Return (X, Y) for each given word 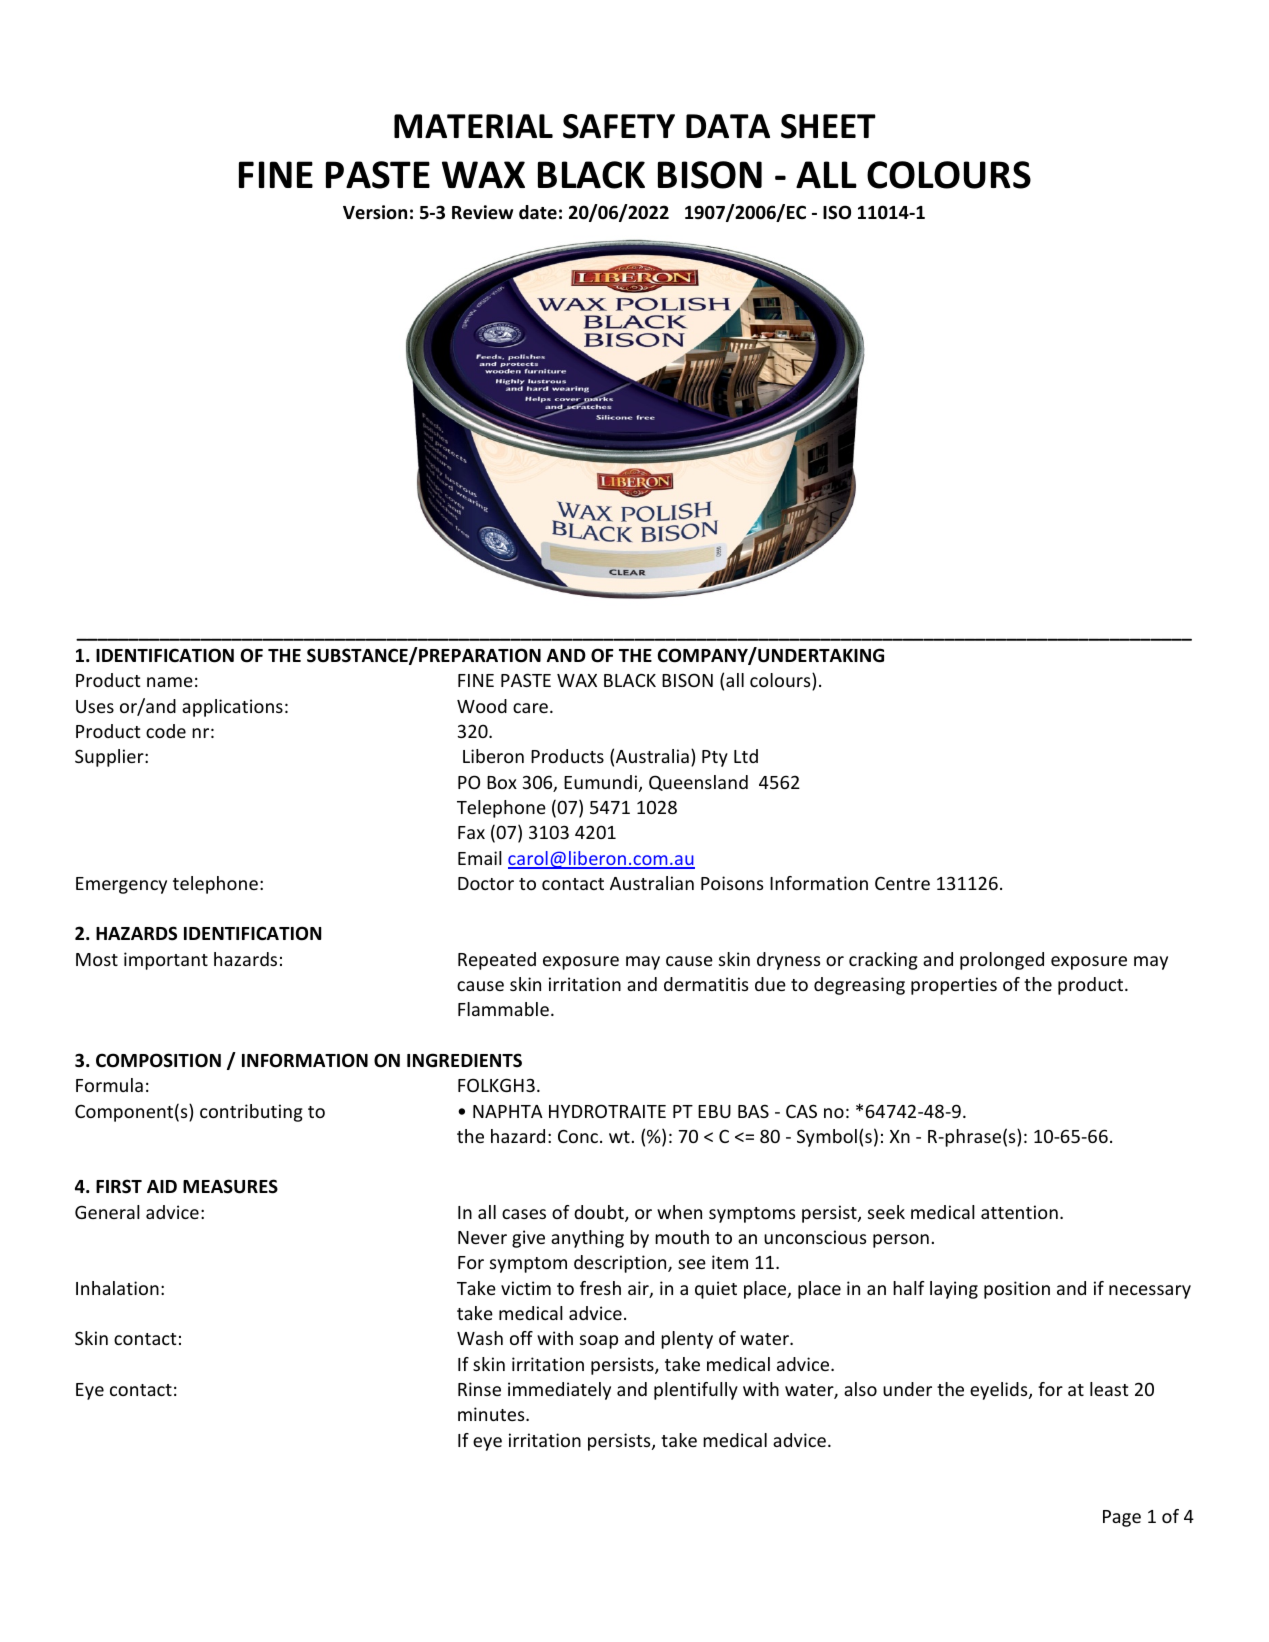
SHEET (828, 126)
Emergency (121, 885)
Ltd (746, 756)
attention (1019, 1212)
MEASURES (230, 1186)
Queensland (698, 783)
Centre (902, 883)
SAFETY (619, 126)
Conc (579, 1136)
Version (375, 212)
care (532, 708)
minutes (492, 1414)
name (170, 682)
